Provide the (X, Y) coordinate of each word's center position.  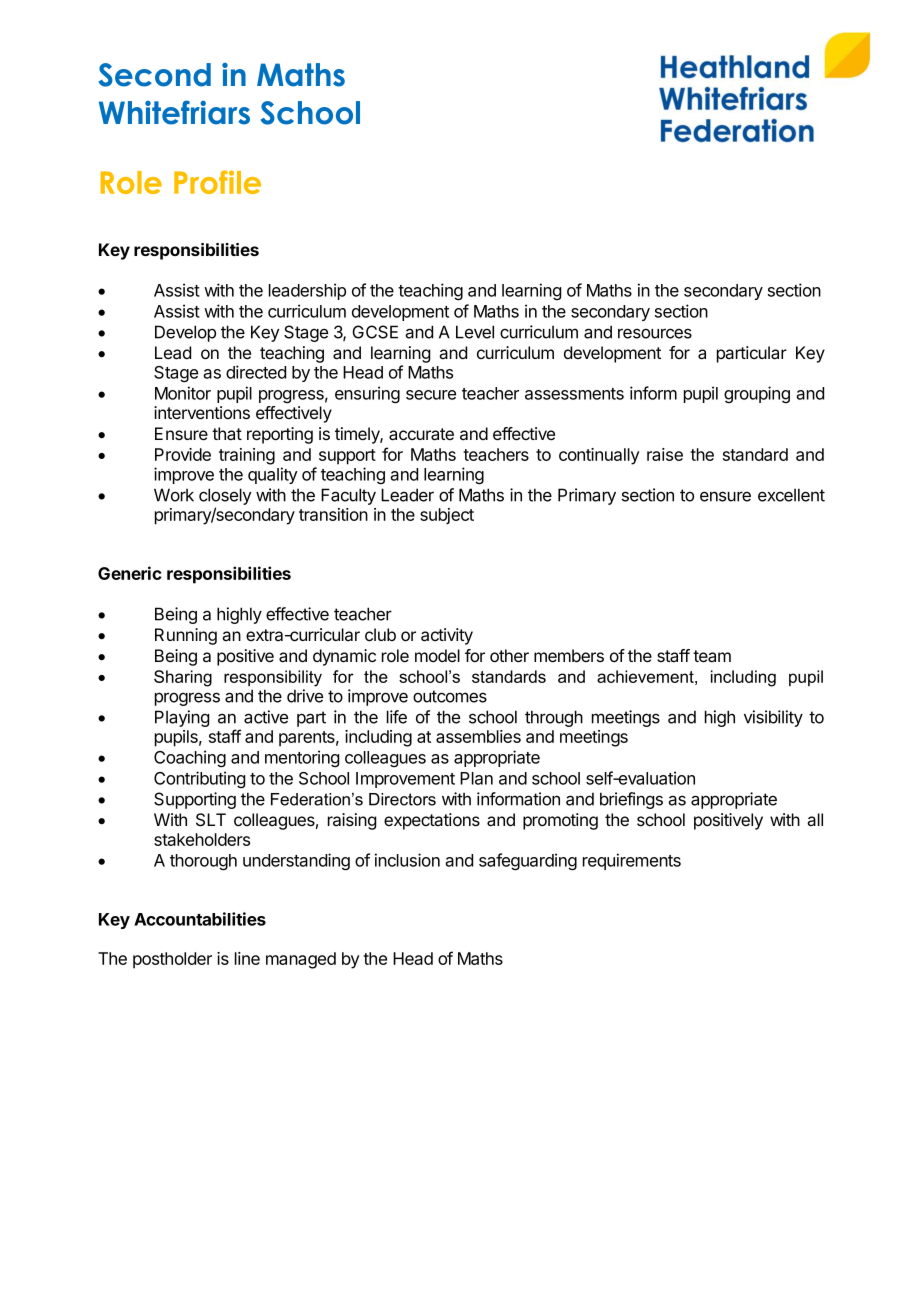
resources (655, 333)
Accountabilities (200, 919)
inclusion (407, 860)
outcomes (450, 696)
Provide (183, 454)
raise (665, 454)
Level (475, 332)
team (712, 656)
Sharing (183, 678)
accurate (421, 434)
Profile (217, 182)
